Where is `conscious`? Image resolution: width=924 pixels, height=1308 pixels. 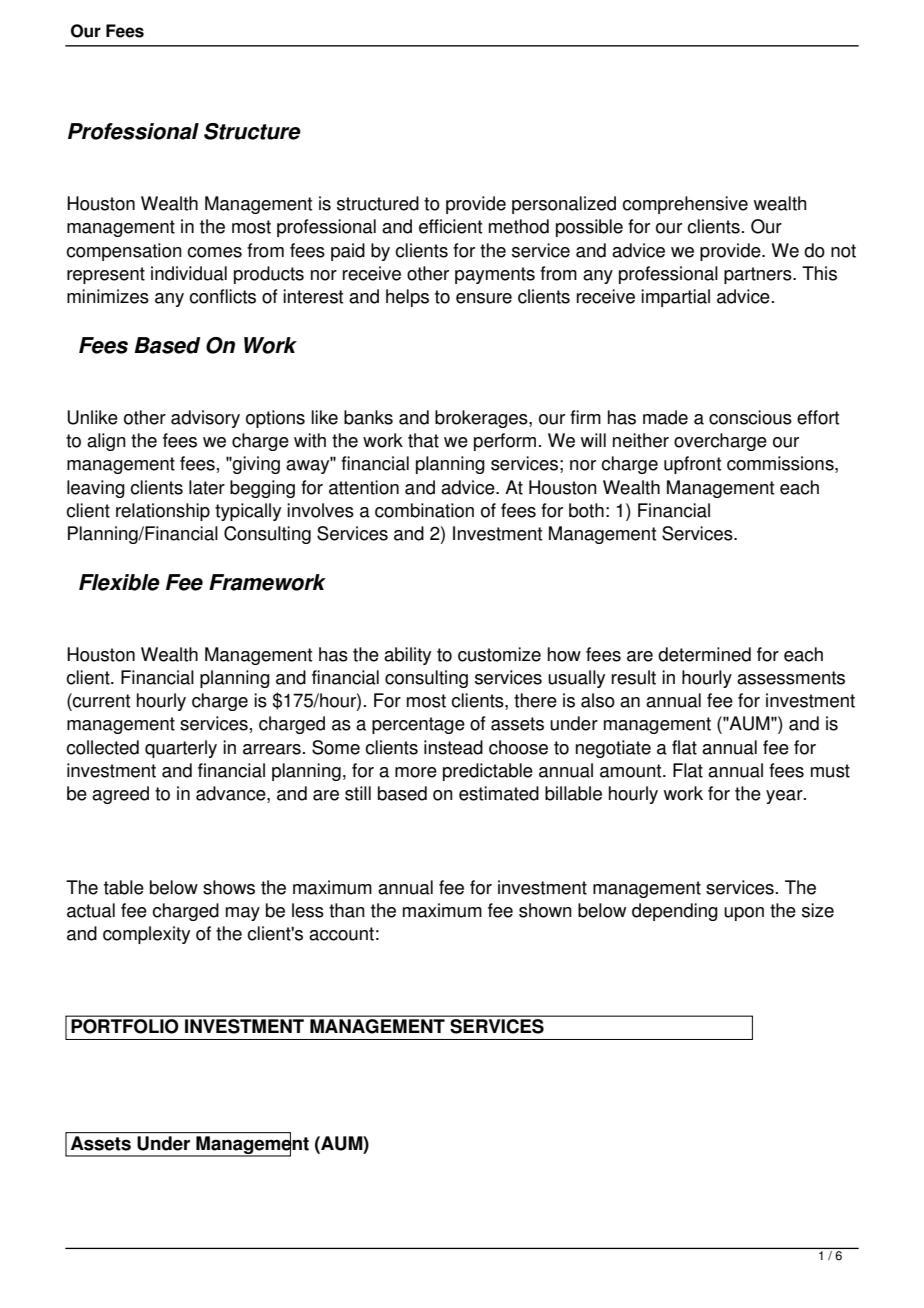 conscious is located at coordinates (750, 417).
